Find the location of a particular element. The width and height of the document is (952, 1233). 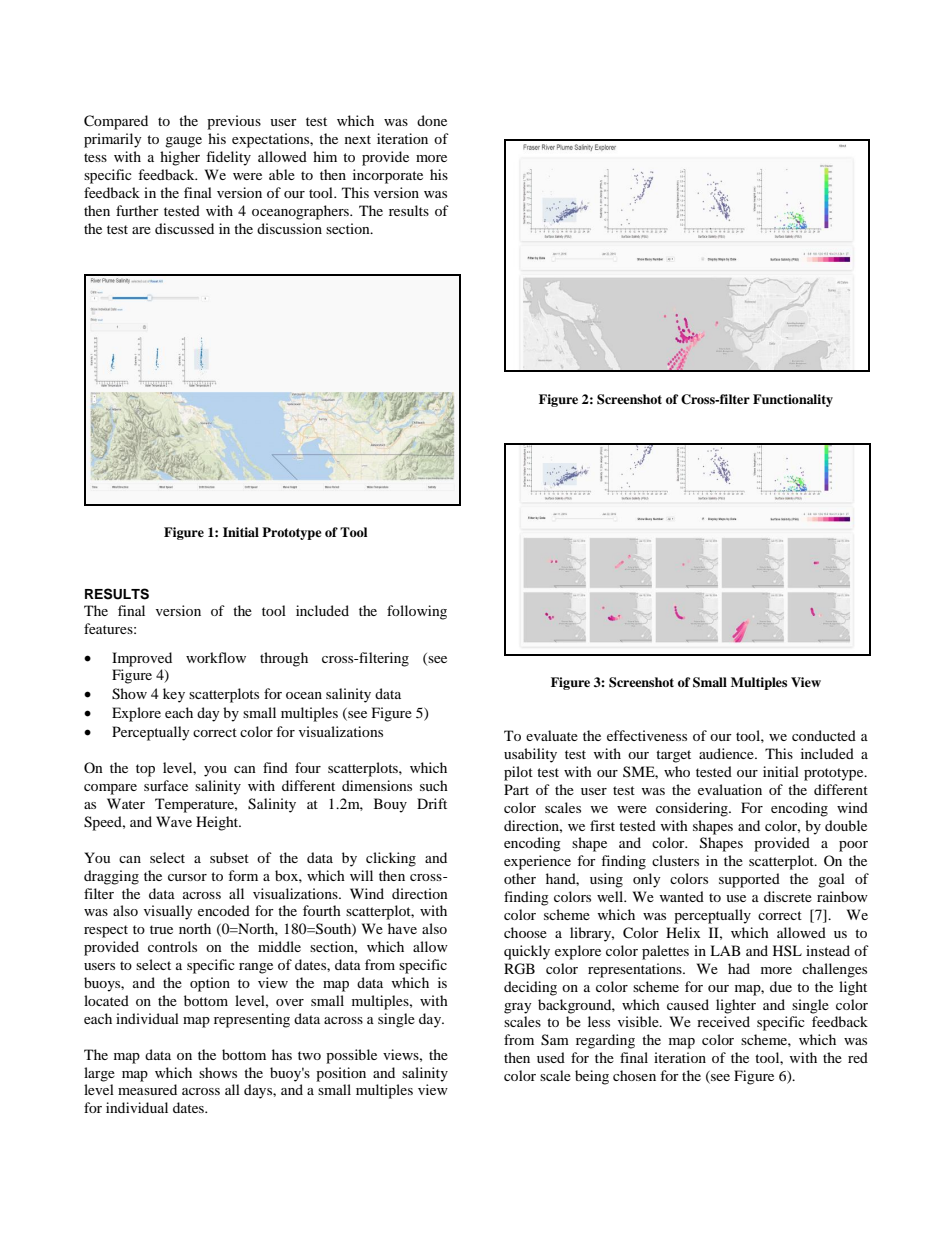

workflow is located at coordinates (216, 657).
